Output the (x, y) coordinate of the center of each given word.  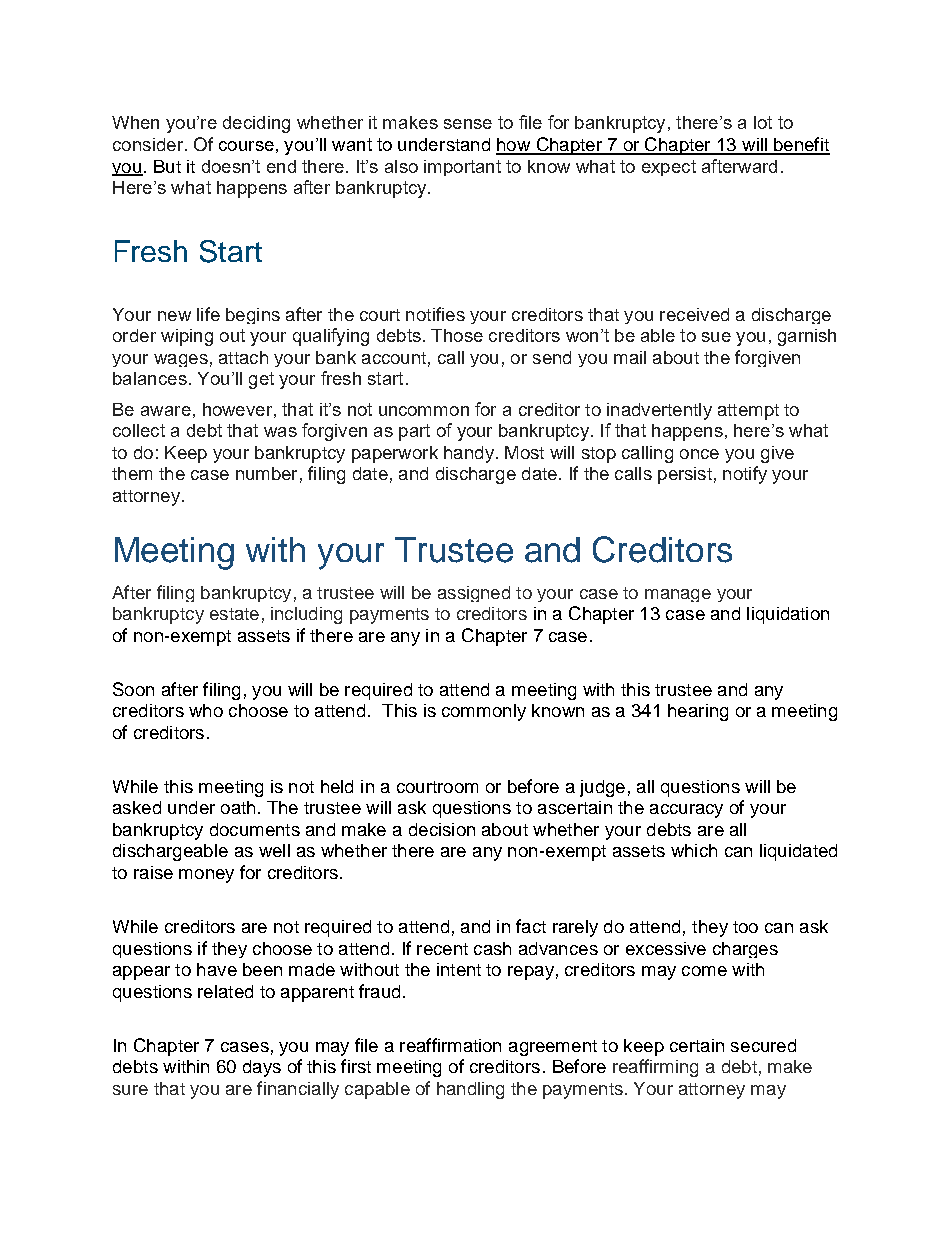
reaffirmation (450, 1045)
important (462, 168)
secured (763, 1045)
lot (763, 122)
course (246, 146)
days (262, 1068)
